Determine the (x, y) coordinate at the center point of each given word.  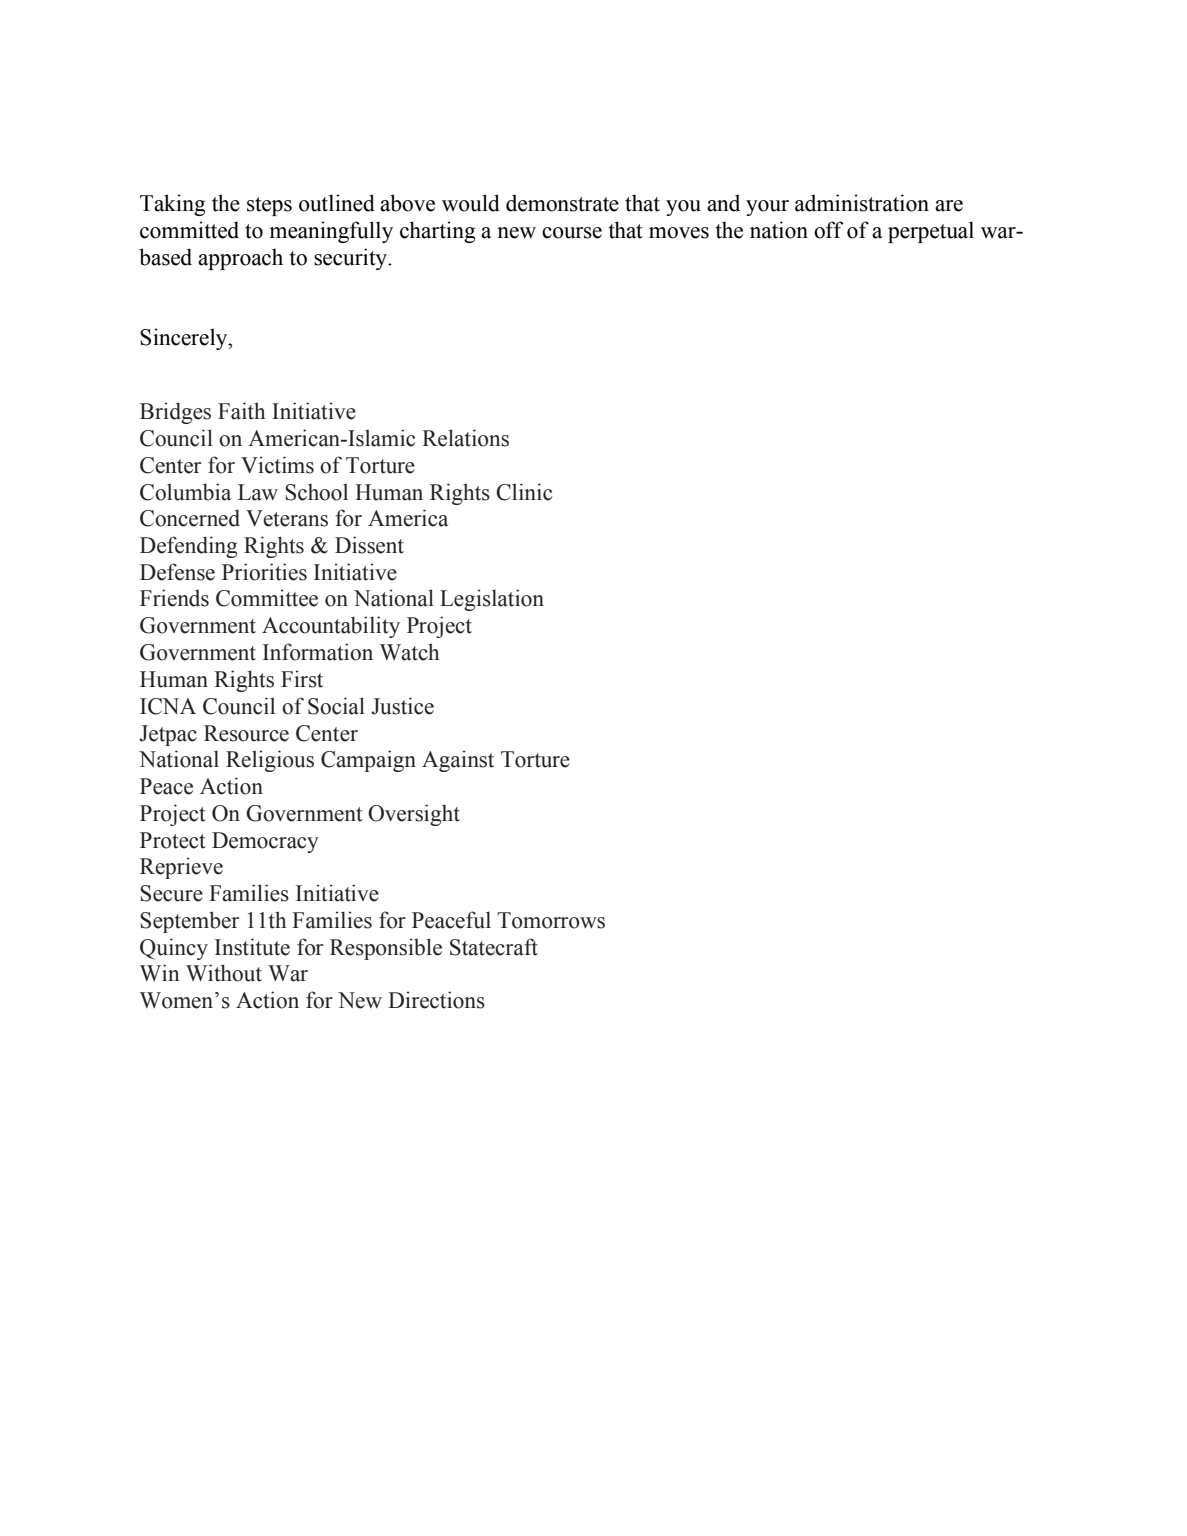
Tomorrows (551, 920)
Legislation (492, 600)
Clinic (524, 492)
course (572, 233)
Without (224, 973)
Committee (267, 598)
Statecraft (494, 947)
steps (269, 206)
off (828, 230)
